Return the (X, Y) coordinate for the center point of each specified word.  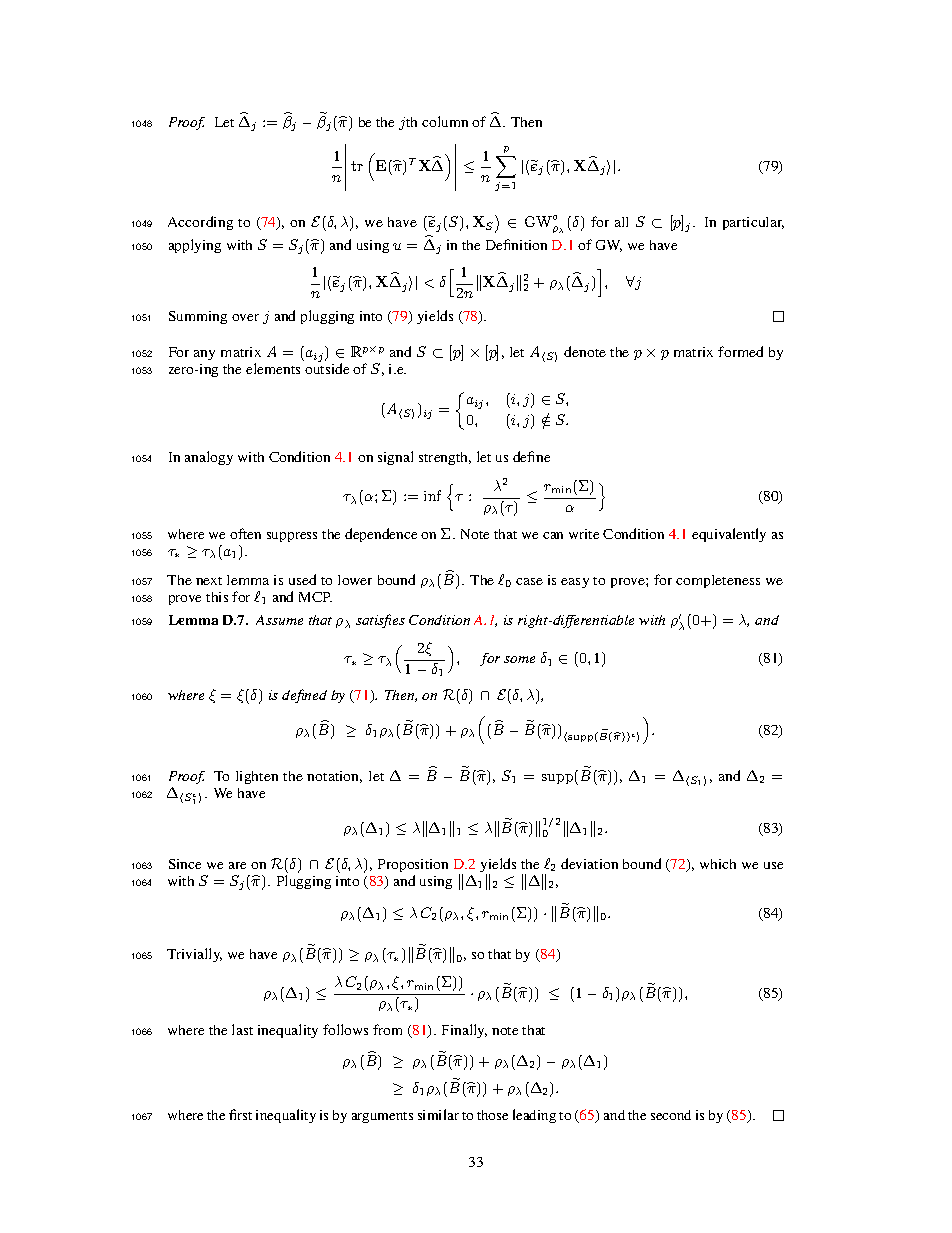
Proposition (413, 865)
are (237, 865)
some (519, 659)
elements (273, 368)
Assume (279, 620)
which (718, 864)
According (200, 223)
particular (753, 223)
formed (740, 351)
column (445, 121)
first (240, 1114)
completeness (718, 581)
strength (445, 458)
